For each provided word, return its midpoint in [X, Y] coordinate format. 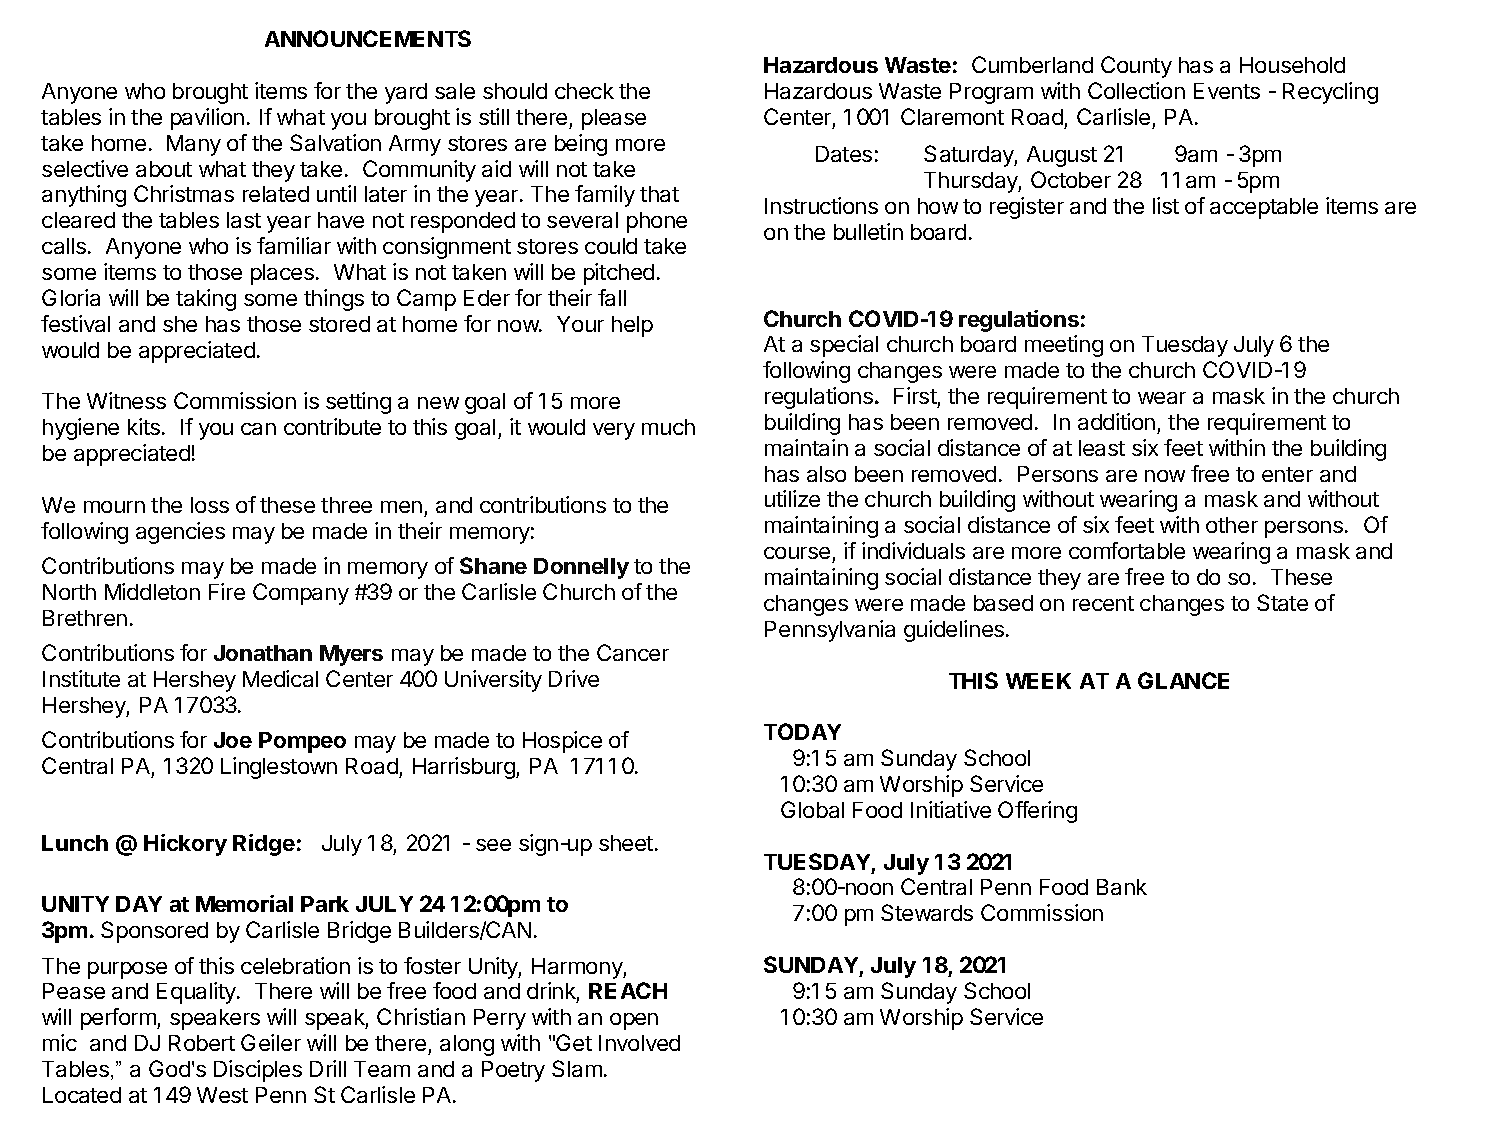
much [668, 427]
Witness [126, 400]
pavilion [207, 119]
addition [1116, 421]
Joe [233, 740]
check [584, 91]
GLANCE [1183, 680]
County [1136, 67]
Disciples [258, 1071]
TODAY [802, 731]
